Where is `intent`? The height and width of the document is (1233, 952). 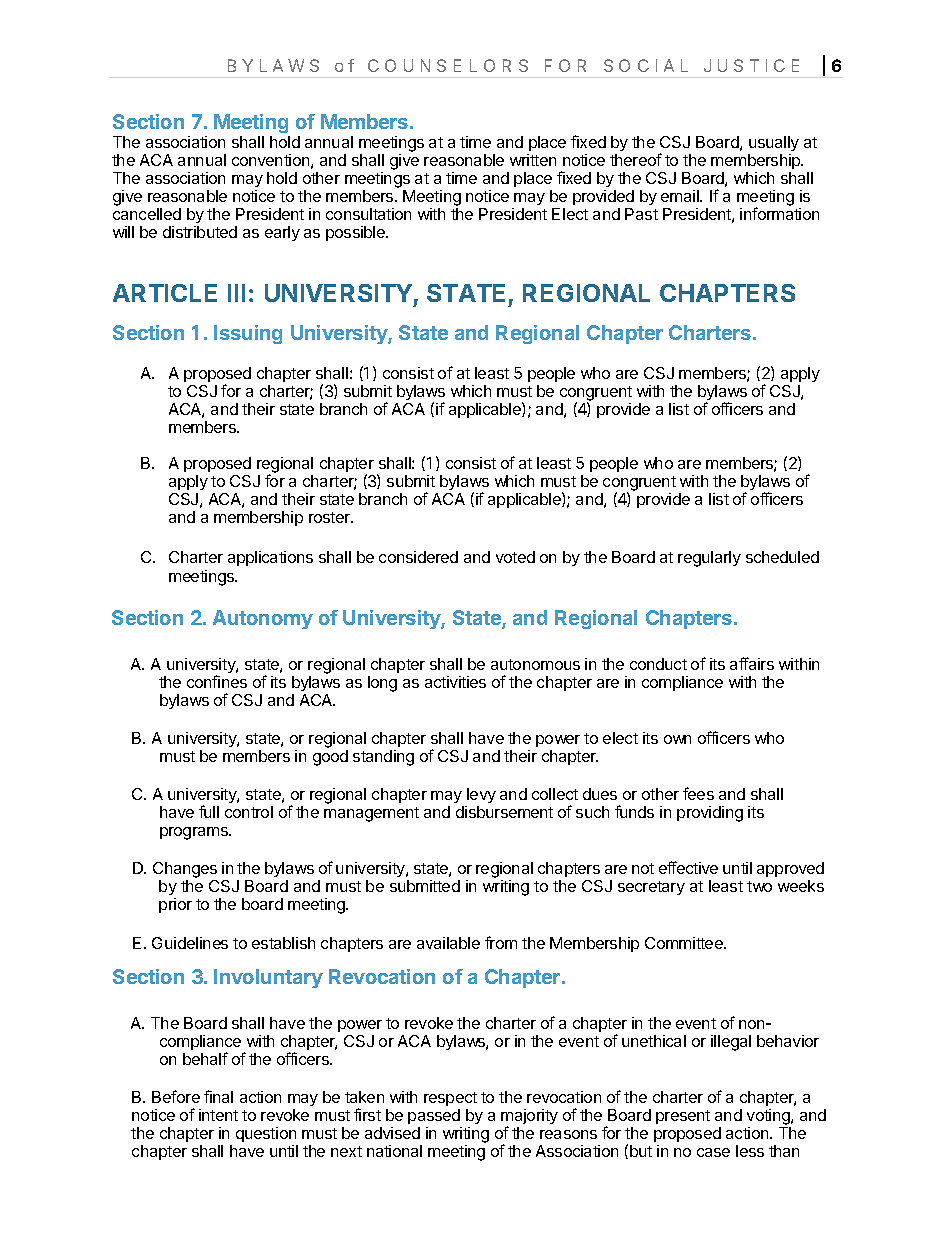
intent is located at coordinates (218, 1115).
